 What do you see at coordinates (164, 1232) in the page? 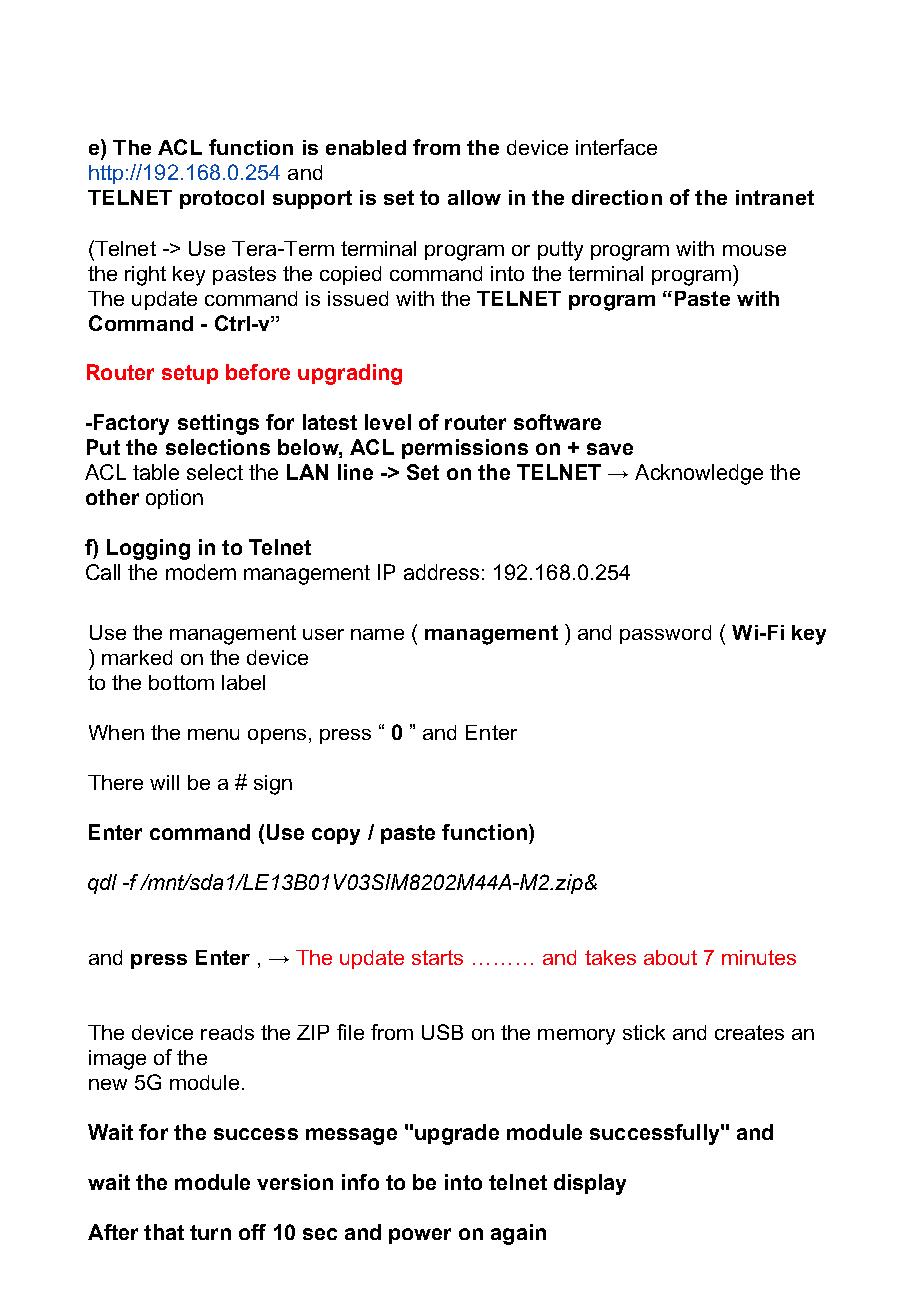
I see `that` at bounding box center [164, 1232].
